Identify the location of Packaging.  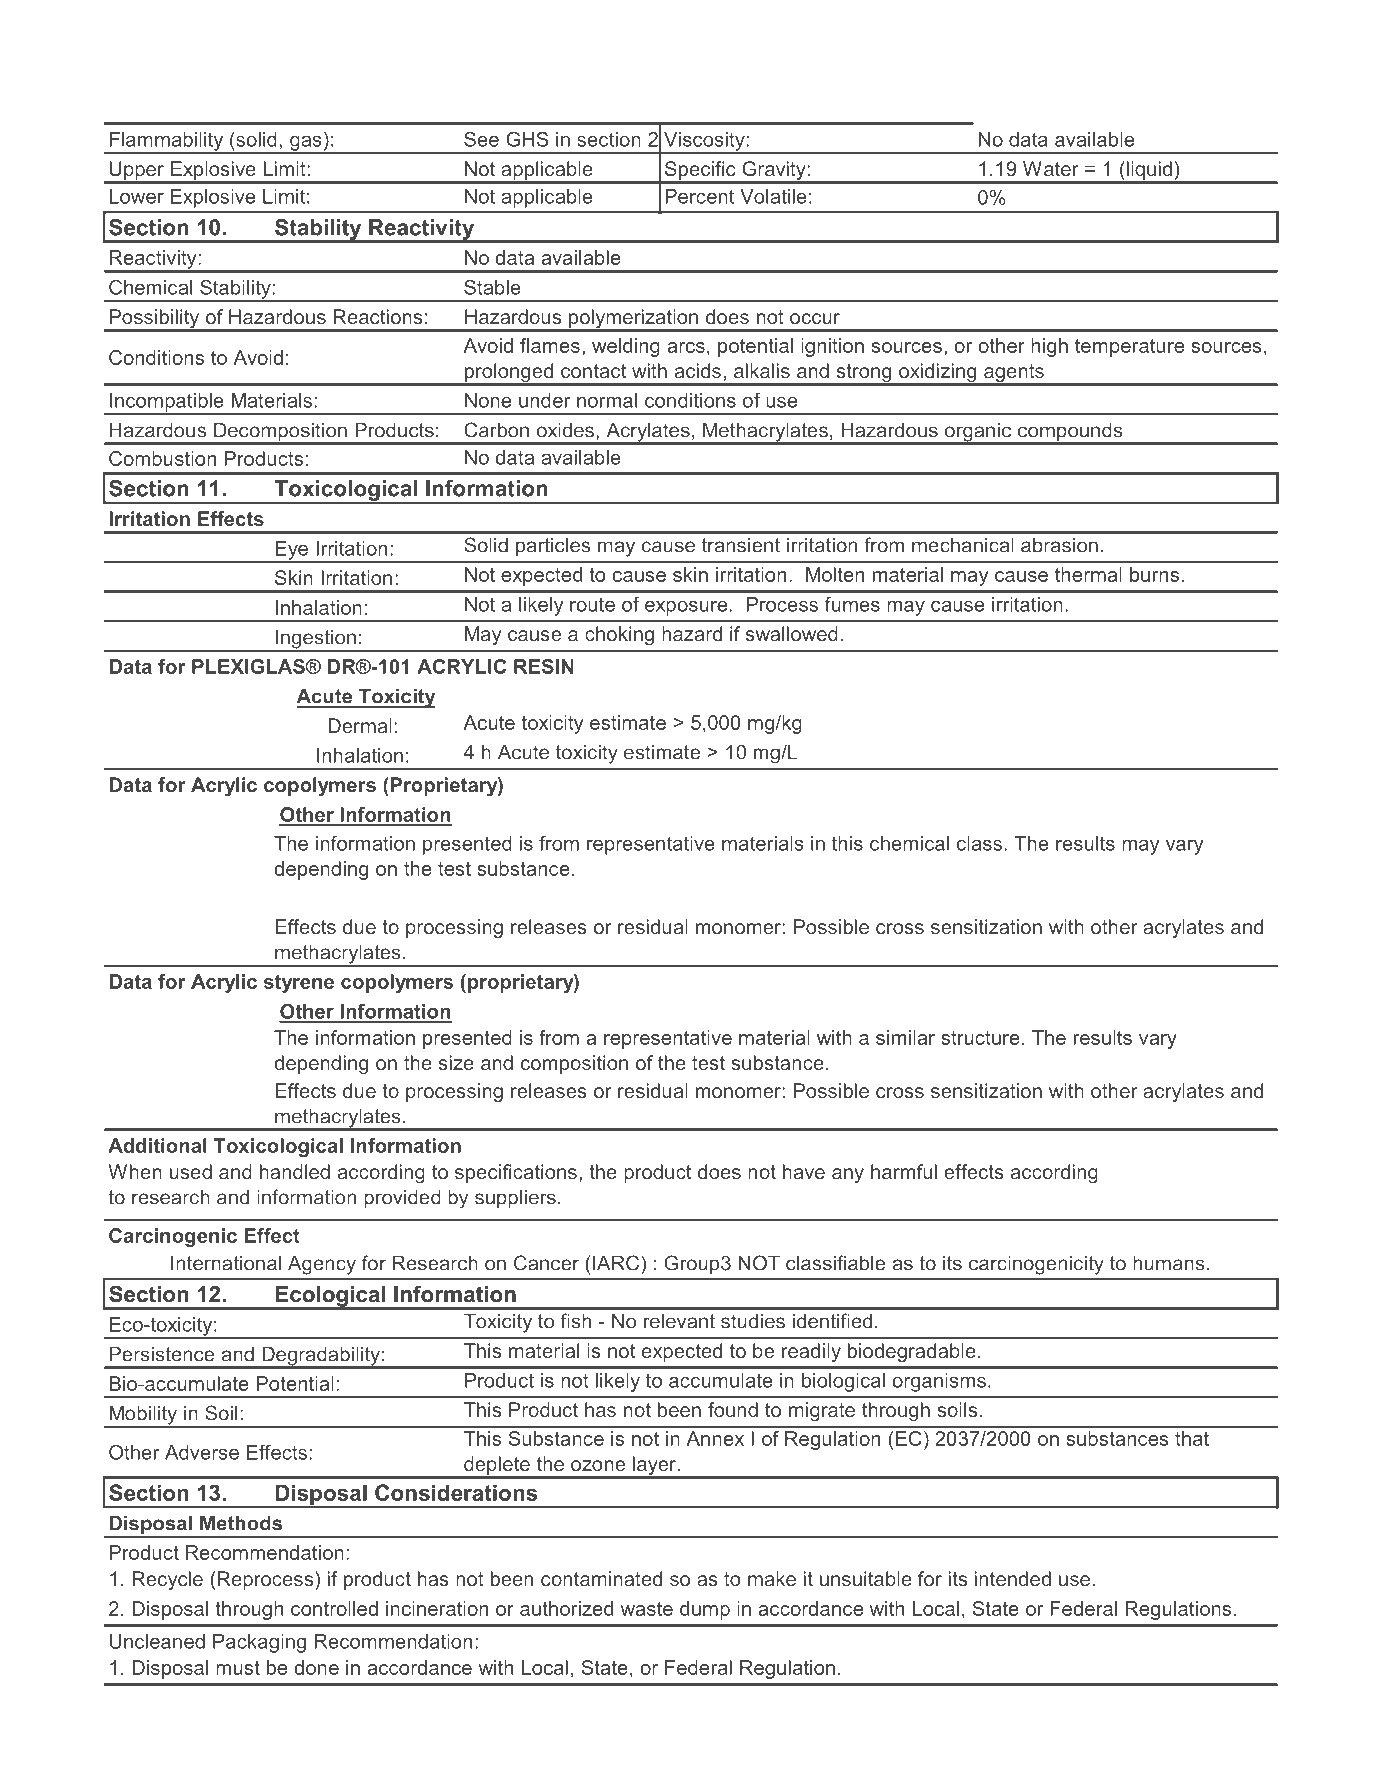
(259, 1643).
